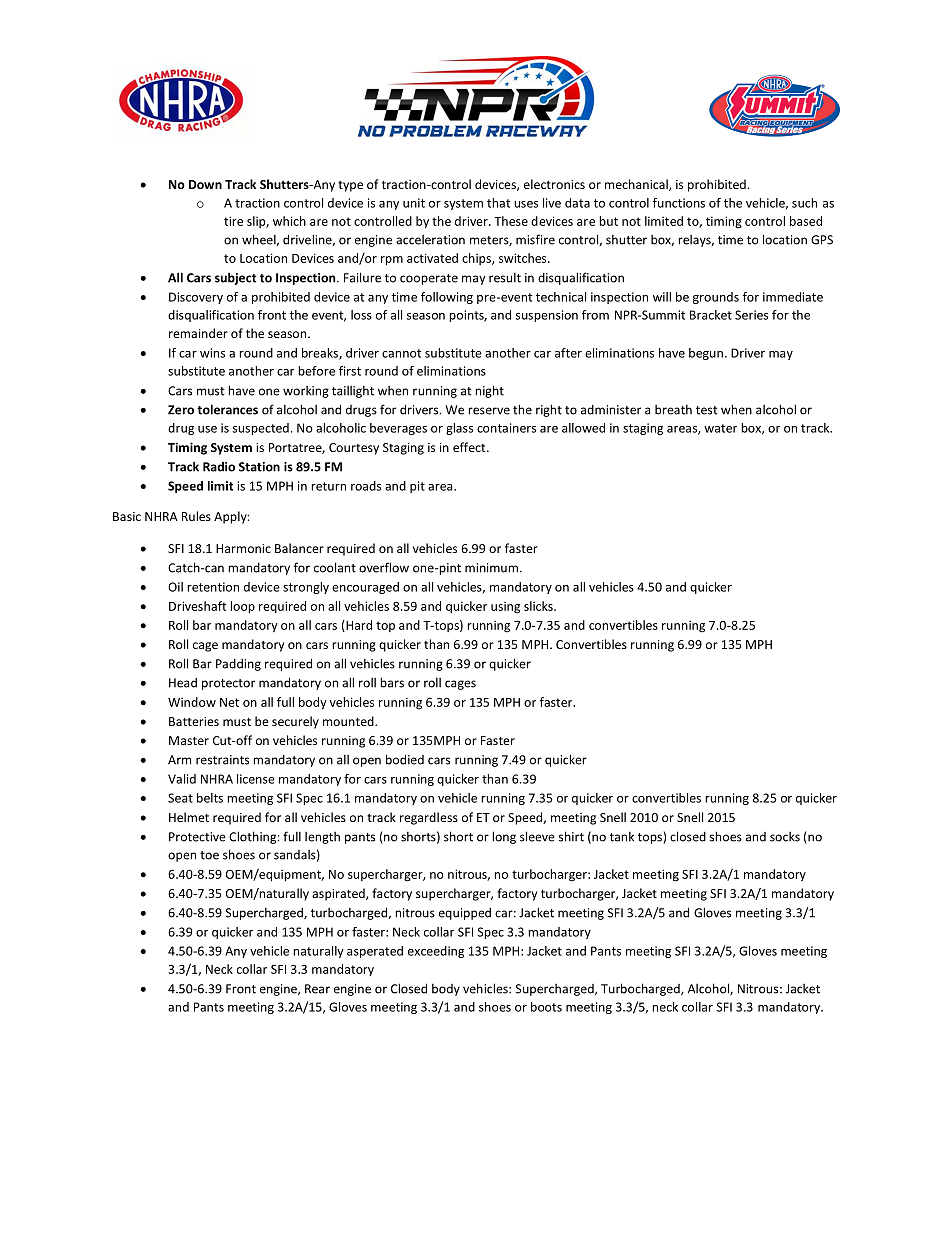 The width and height of the page is (952, 1233). I want to click on retention, so click(213, 587).
